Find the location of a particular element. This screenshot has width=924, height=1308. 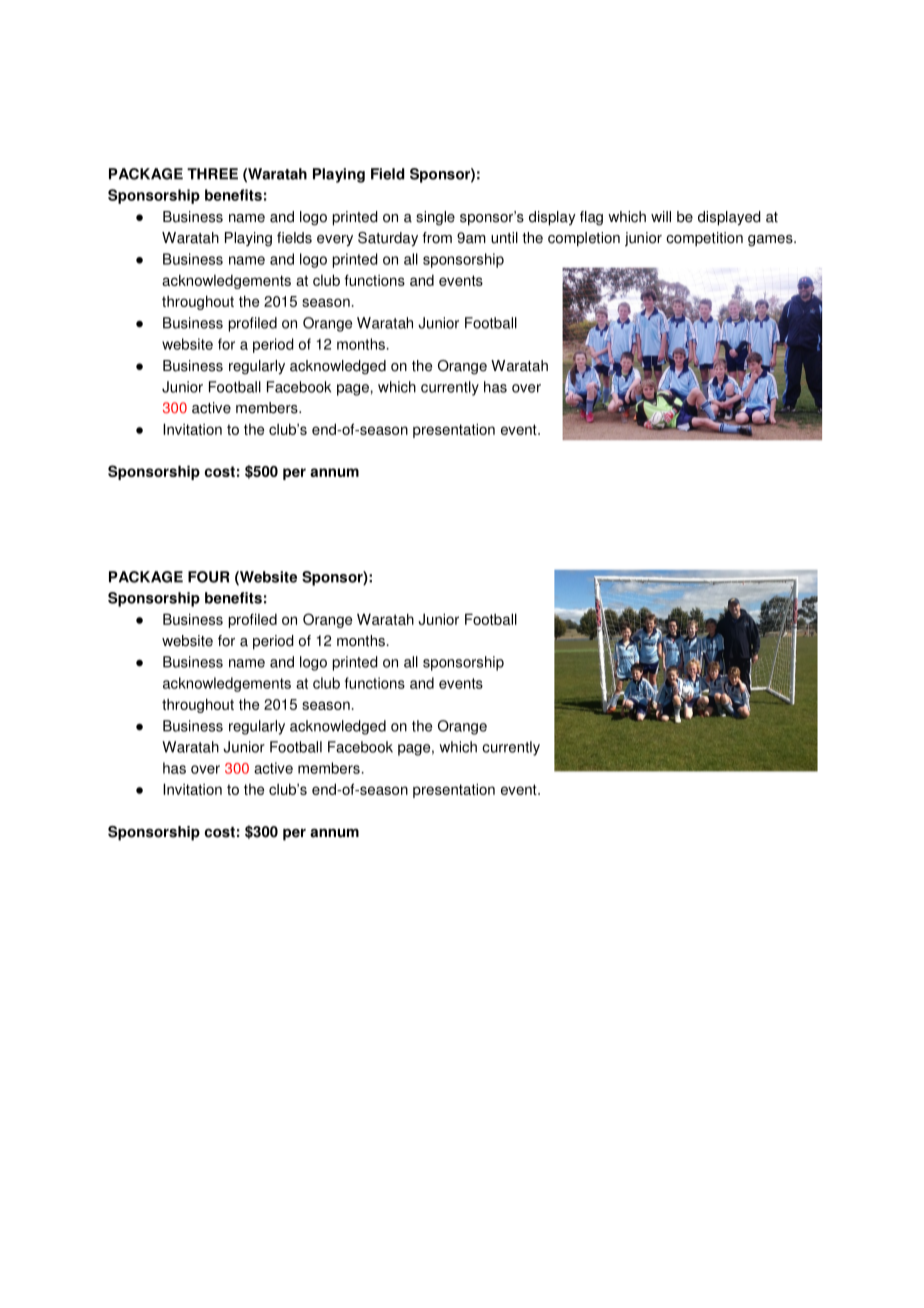

completion is located at coordinates (584, 239).
